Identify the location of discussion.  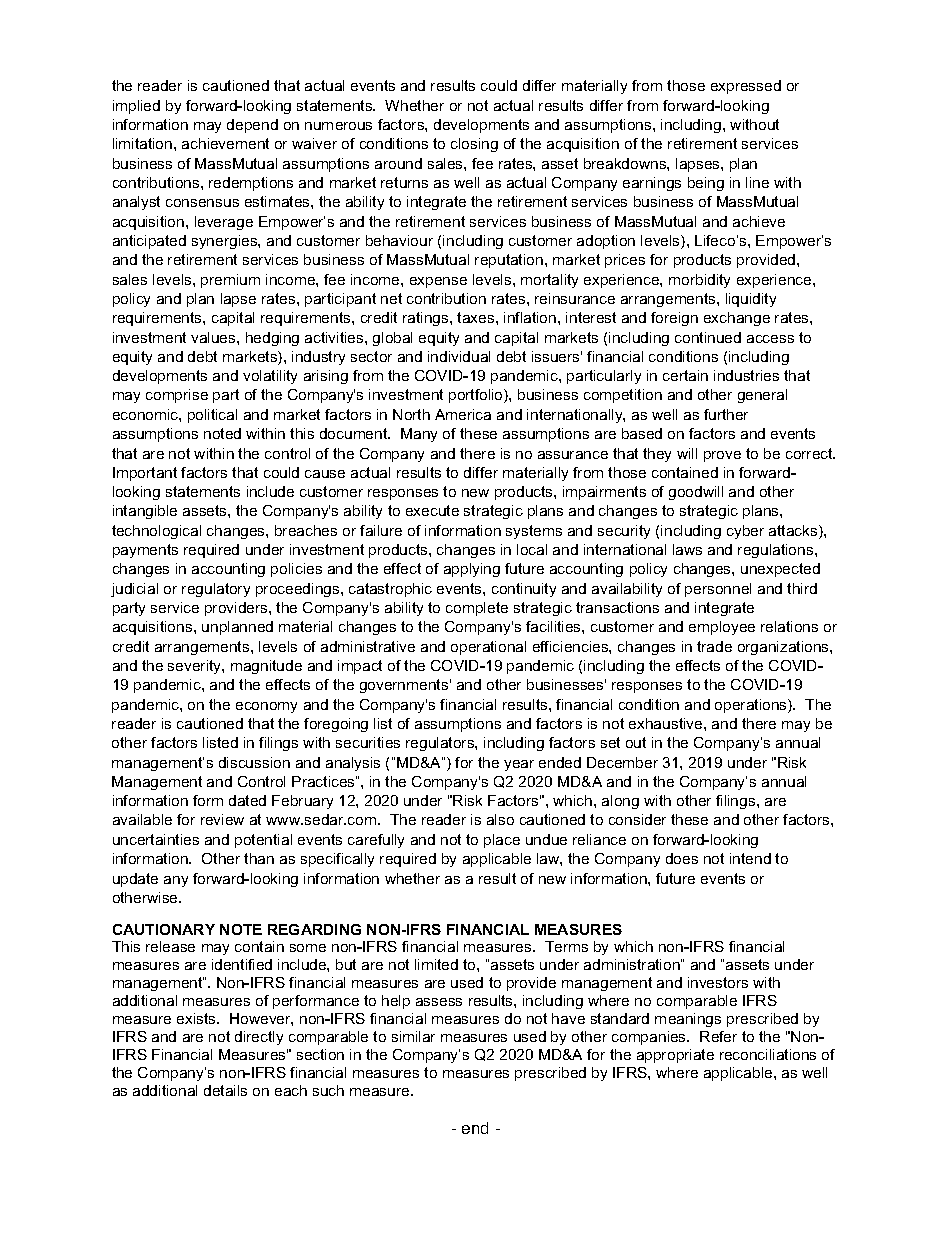
(254, 762).
